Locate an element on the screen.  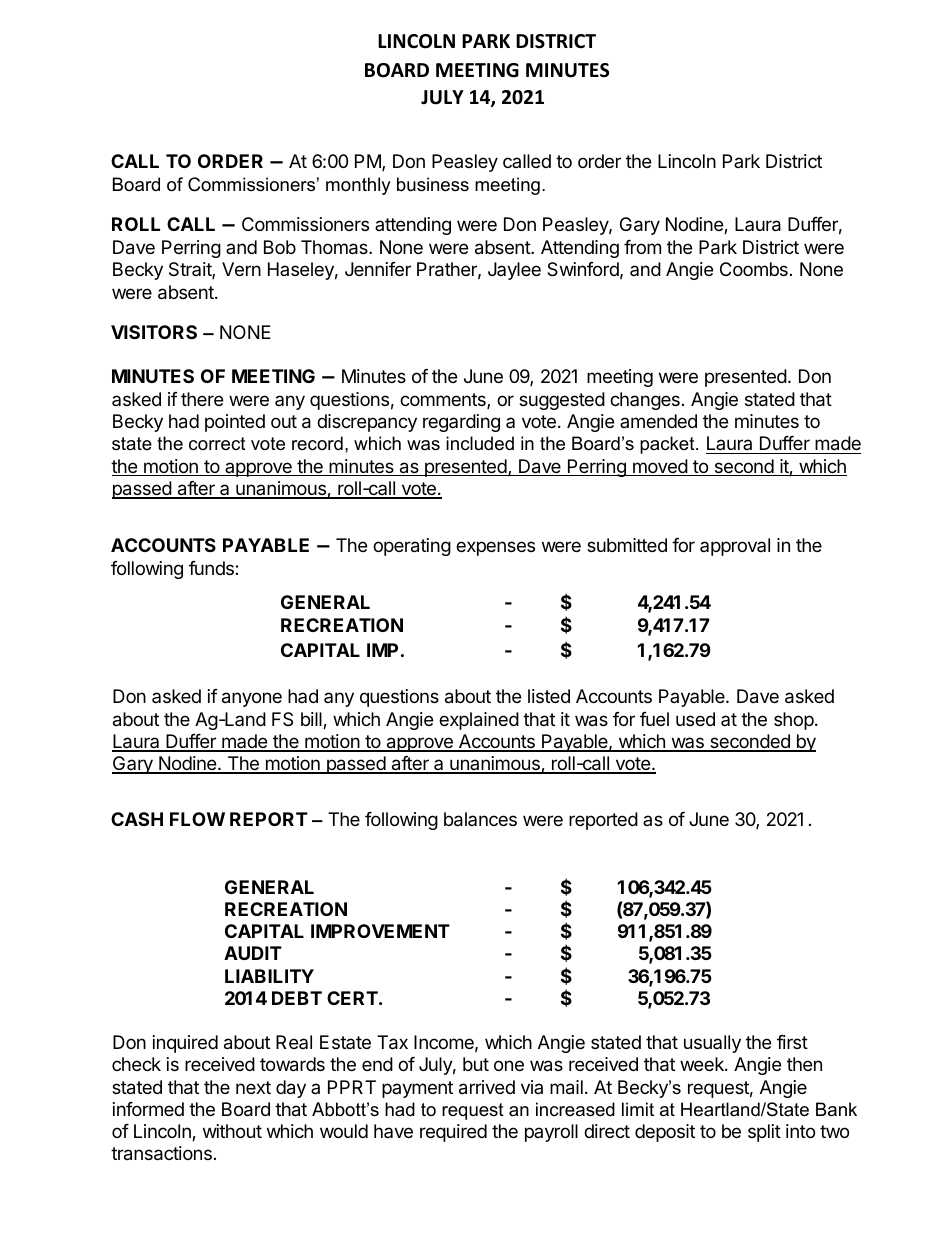
expenses is located at coordinates (495, 548).
